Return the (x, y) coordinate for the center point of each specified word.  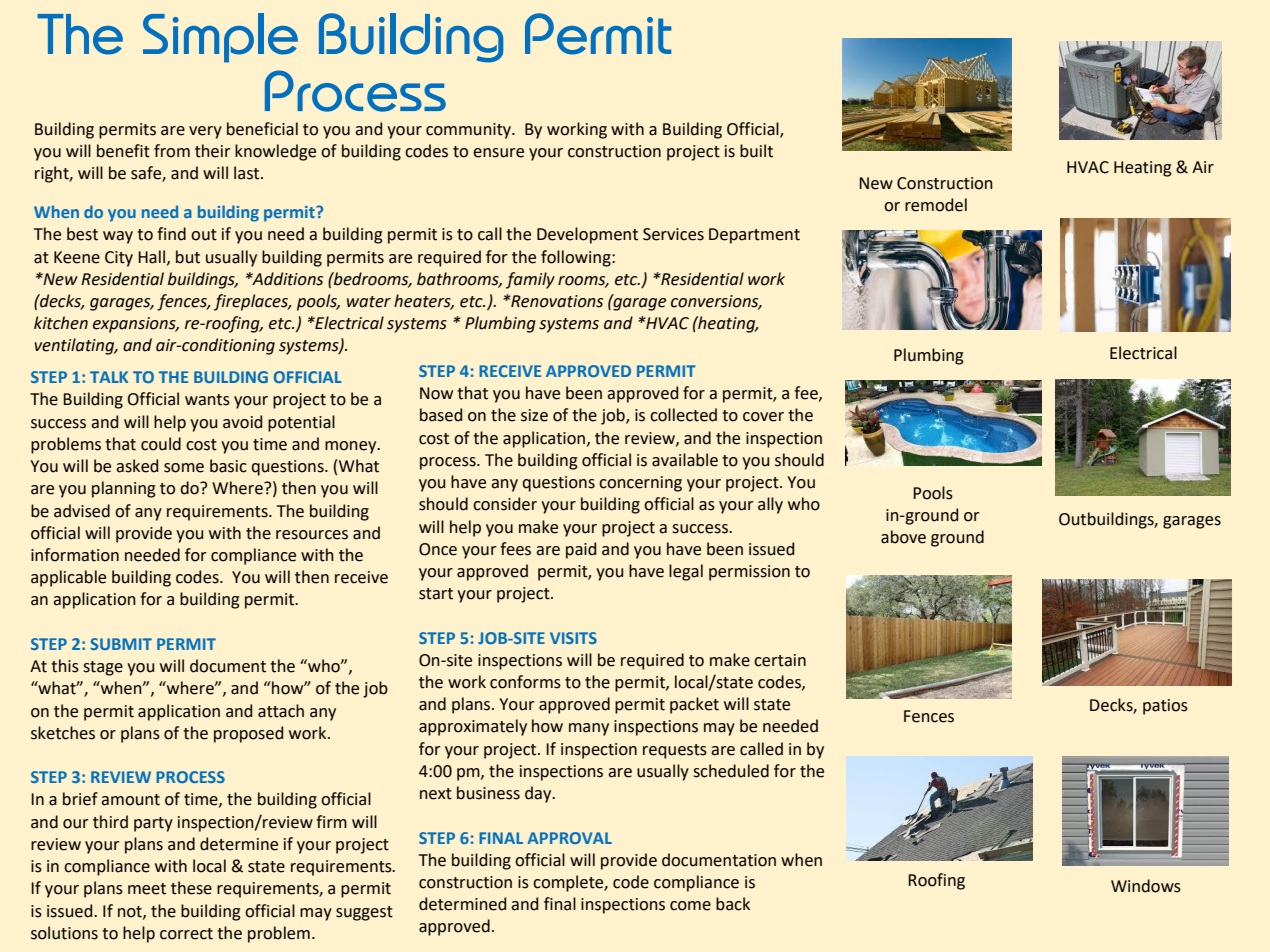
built (756, 151)
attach (281, 711)
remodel (936, 205)
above (903, 537)
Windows (1146, 886)
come (690, 906)
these (191, 888)
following (577, 258)
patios (1165, 707)
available (685, 460)
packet (694, 705)
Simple (220, 38)
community (469, 131)
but (188, 257)
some (184, 468)
